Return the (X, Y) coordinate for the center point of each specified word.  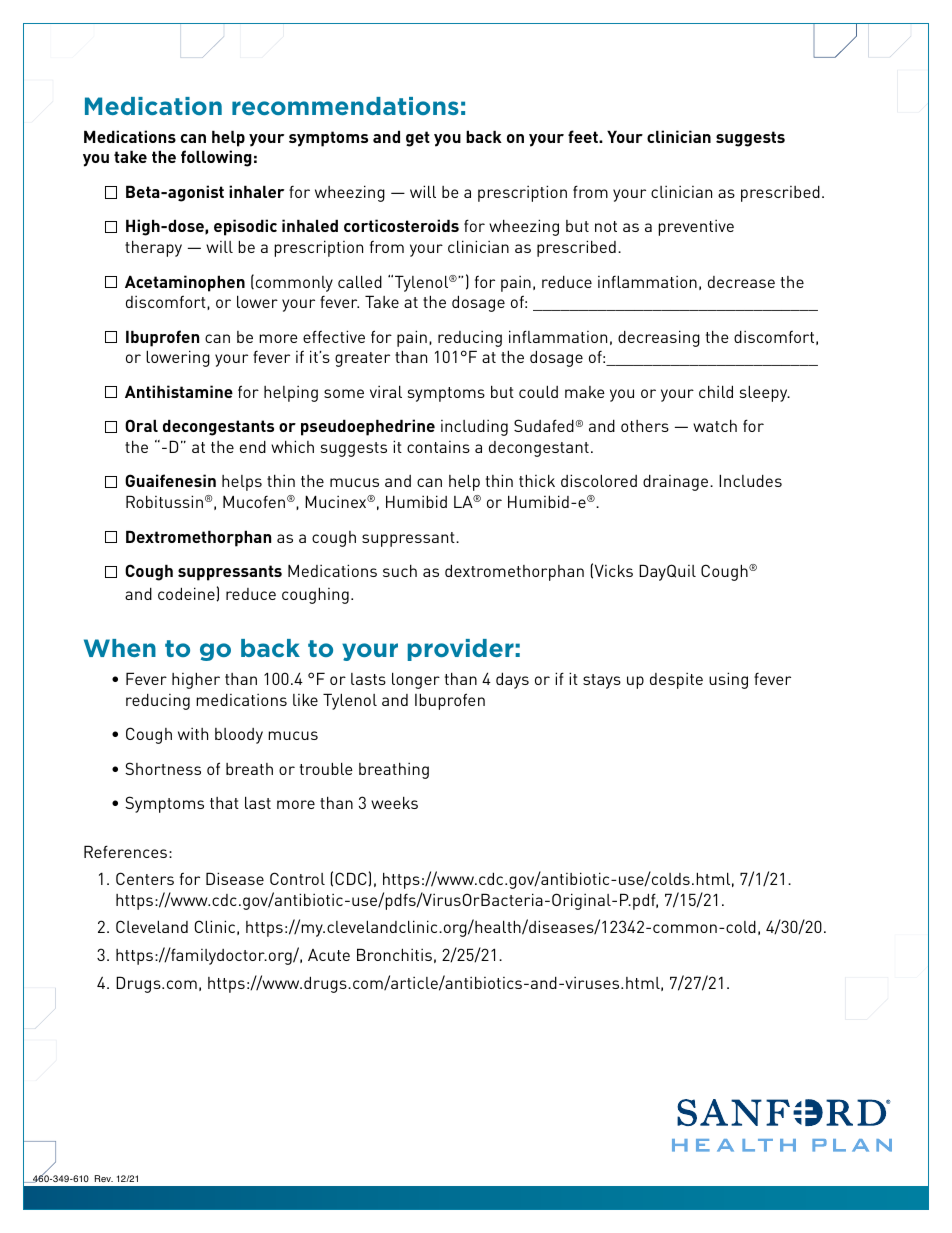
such (400, 570)
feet (584, 136)
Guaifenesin (170, 480)
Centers (145, 878)
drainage (677, 483)
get (418, 139)
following (216, 158)
